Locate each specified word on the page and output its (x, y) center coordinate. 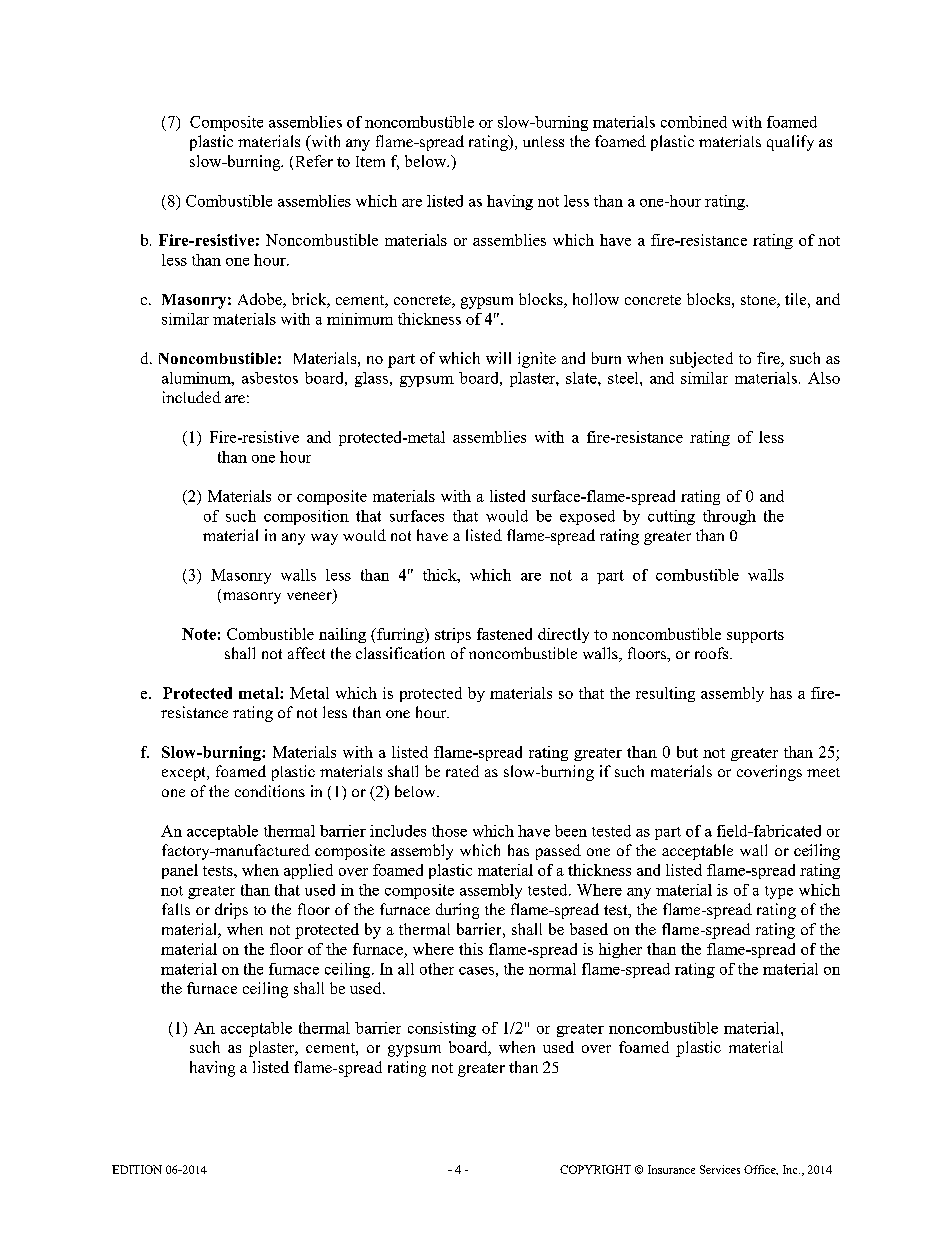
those (449, 831)
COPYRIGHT (595, 1169)
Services (720, 1169)
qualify (790, 143)
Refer (314, 161)
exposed (587, 517)
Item (370, 161)
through (729, 517)
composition (306, 517)
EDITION (137, 1169)
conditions (270, 791)
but (687, 752)
